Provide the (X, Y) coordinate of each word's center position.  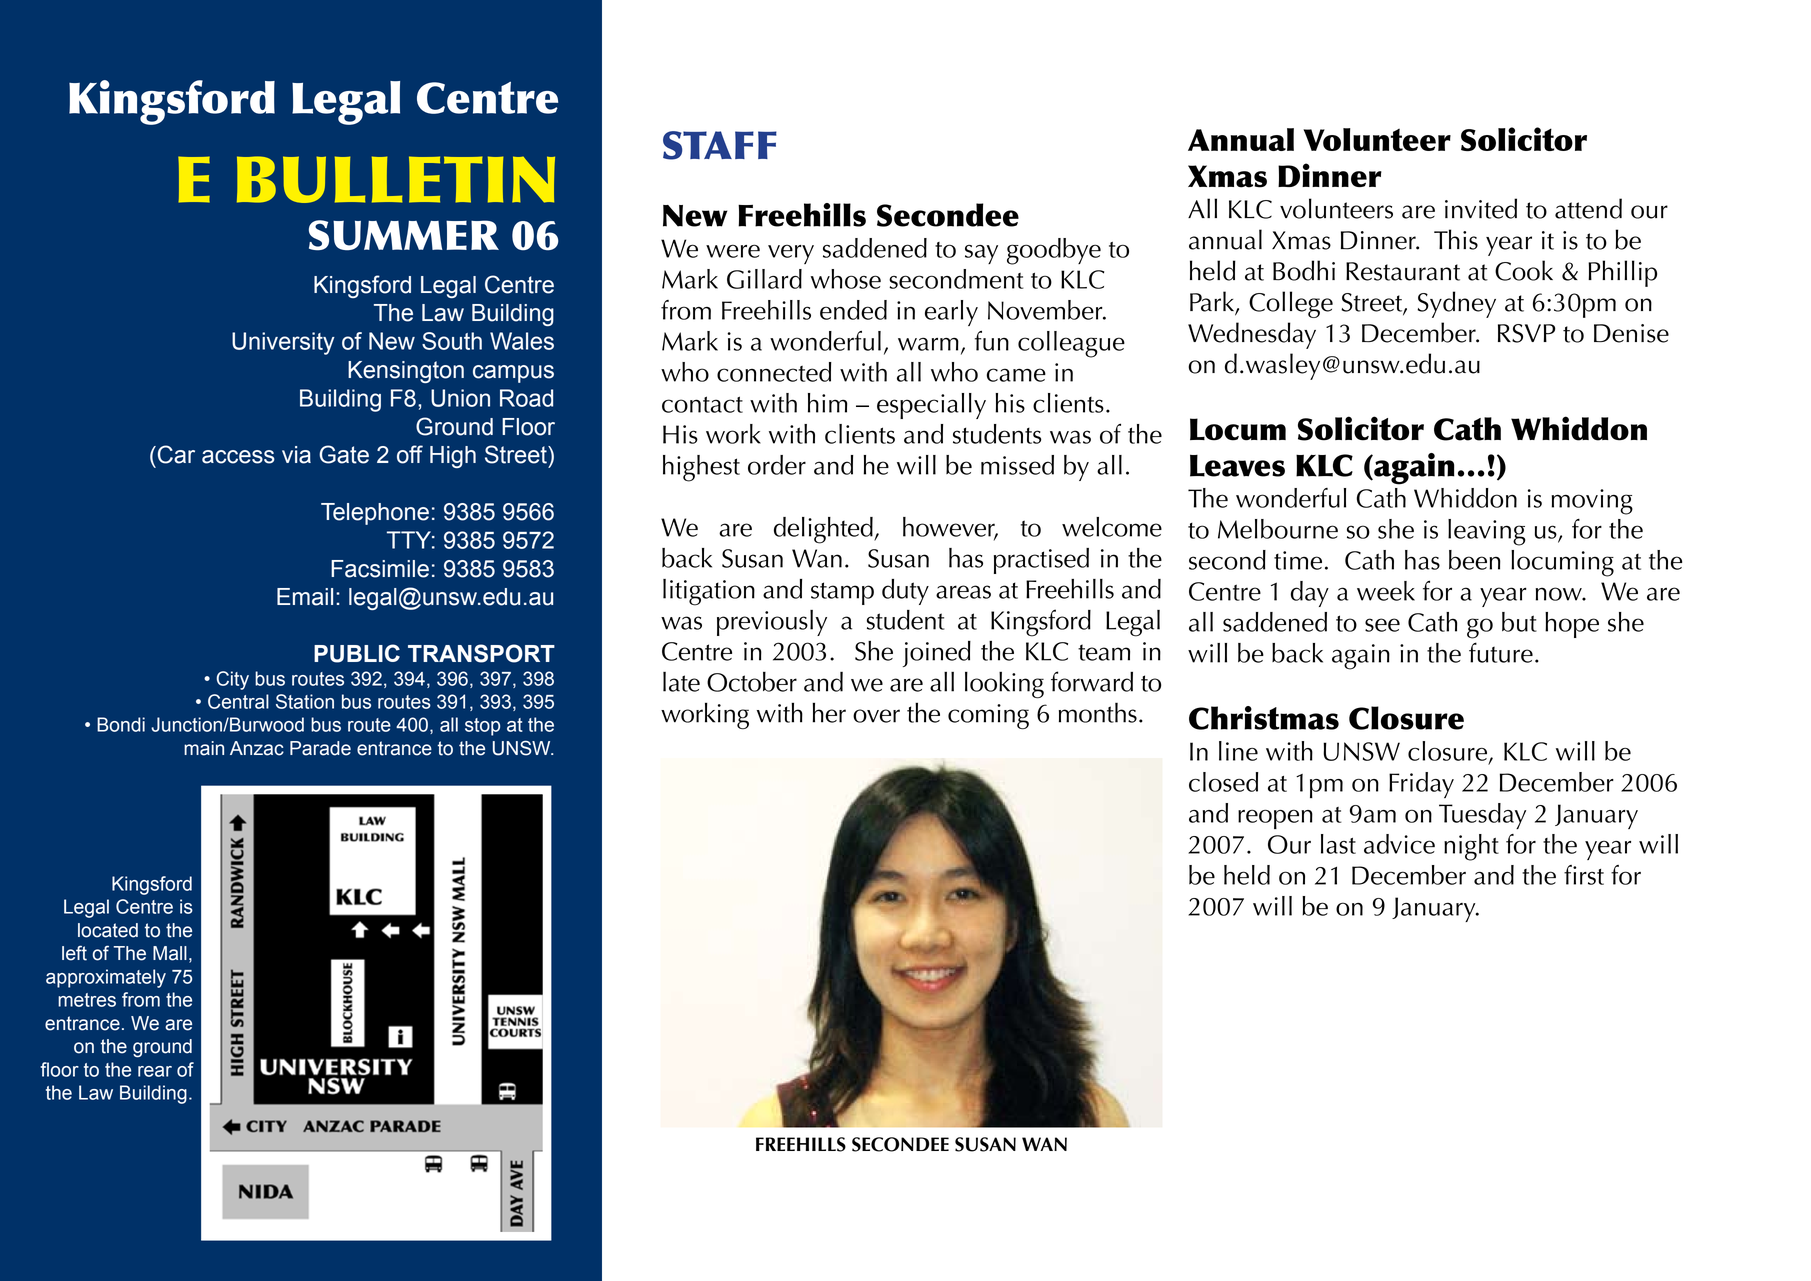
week (1386, 591)
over (876, 716)
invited (1481, 208)
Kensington (406, 372)
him (827, 403)
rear (155, 1071)
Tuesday (1482, 816)
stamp (842, 593)
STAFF (720, 145)
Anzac (257, 748)
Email (305, 597)
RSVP (1526, 333)
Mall (170, 953)
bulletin (396, 179)
